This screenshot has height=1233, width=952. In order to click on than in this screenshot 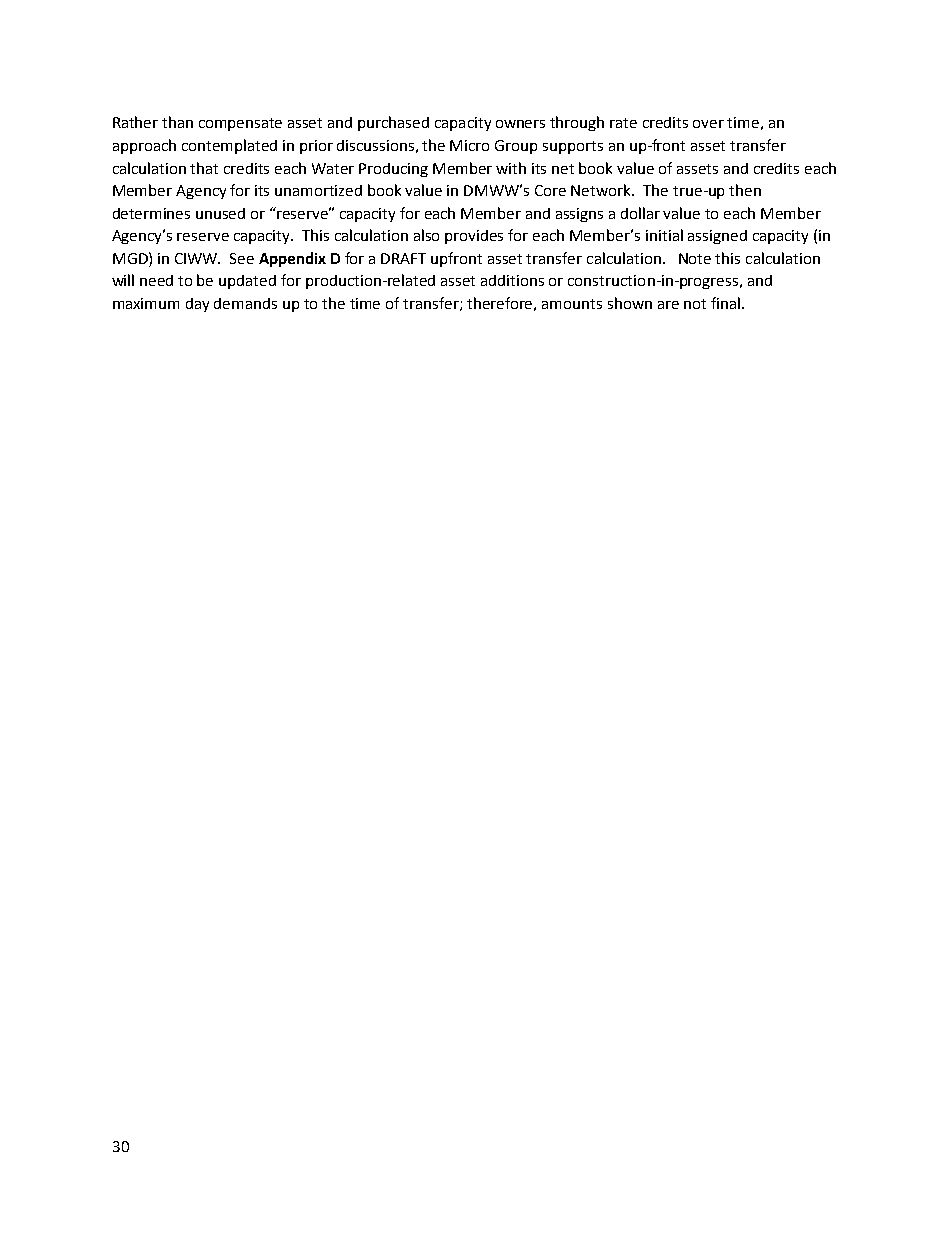, I will do `click(177, 122)`.
